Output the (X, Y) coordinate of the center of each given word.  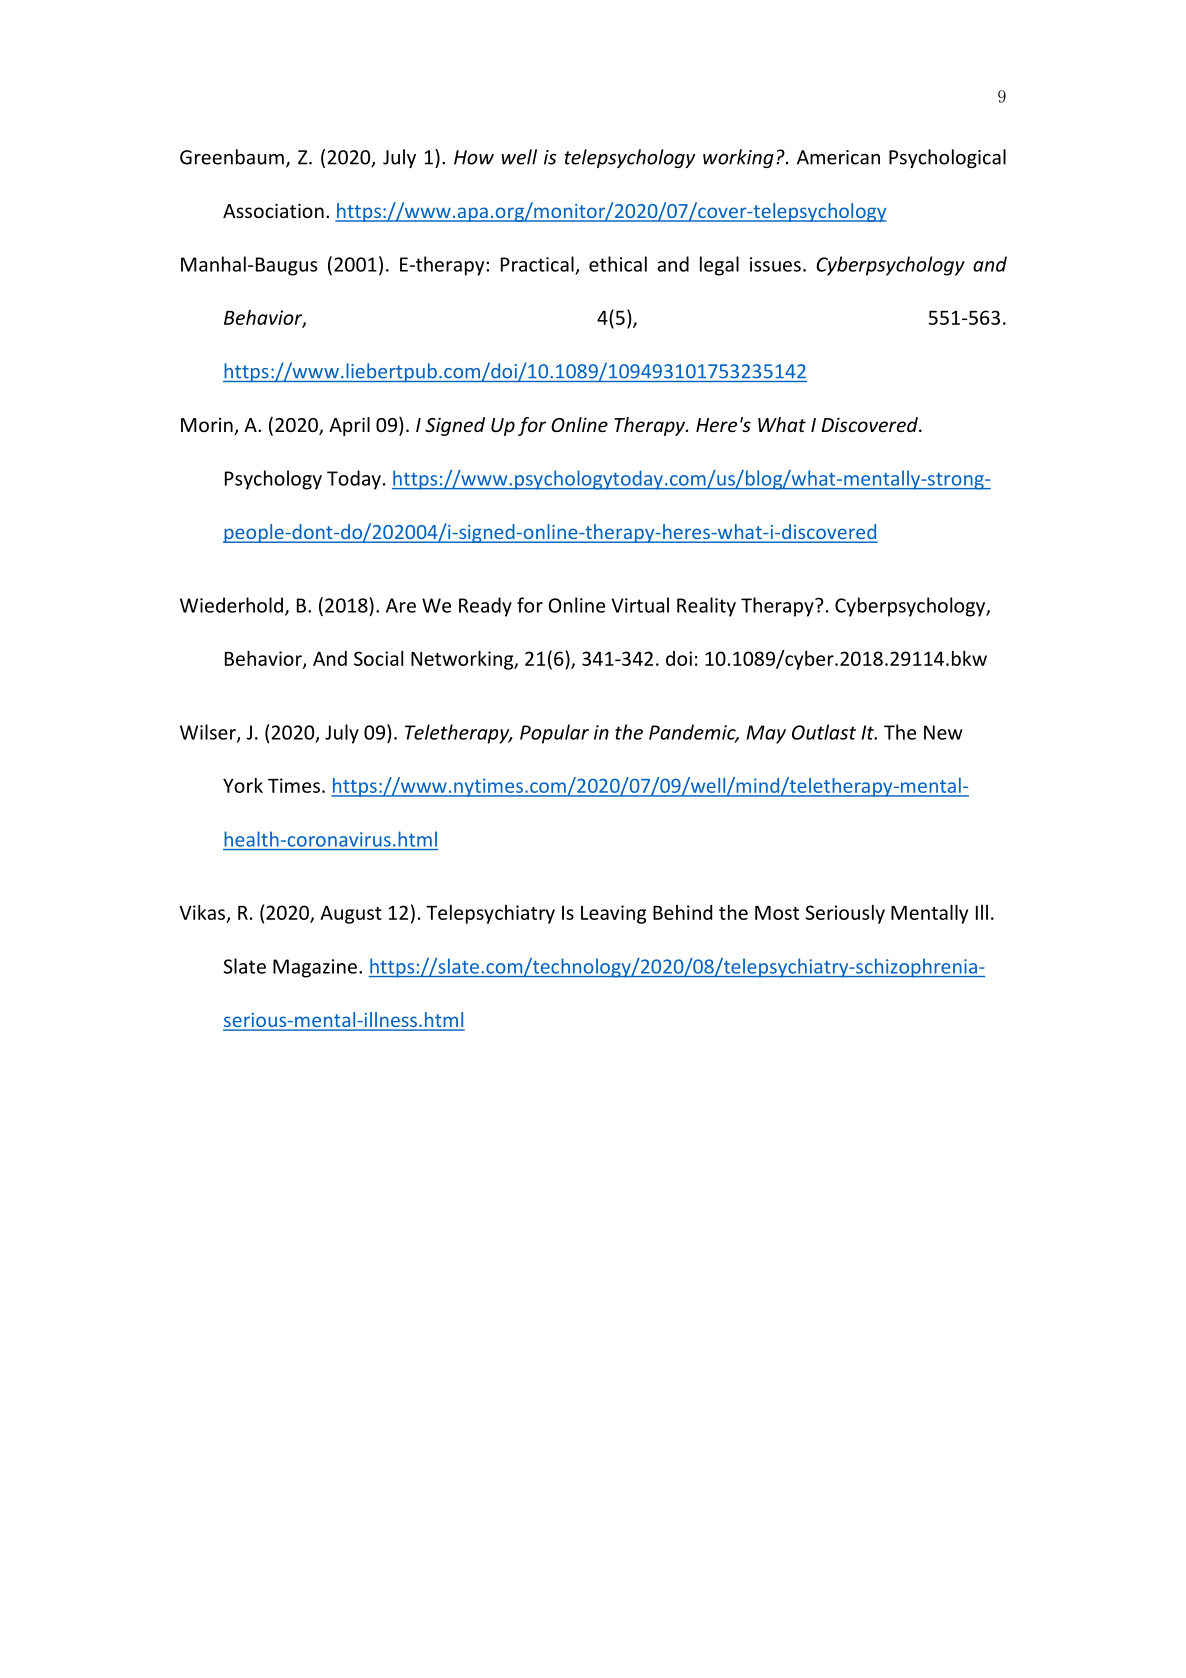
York (243, 785)
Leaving (613, 914)
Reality (706, 607)
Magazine (315, 968)
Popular (554, 734)
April (349, 426)
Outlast (824, 732)
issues (775, 264)
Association (273, 210)
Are (401, 605)
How (474, 157)
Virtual (640, 605)
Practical (537, 264)
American (838, 157)
